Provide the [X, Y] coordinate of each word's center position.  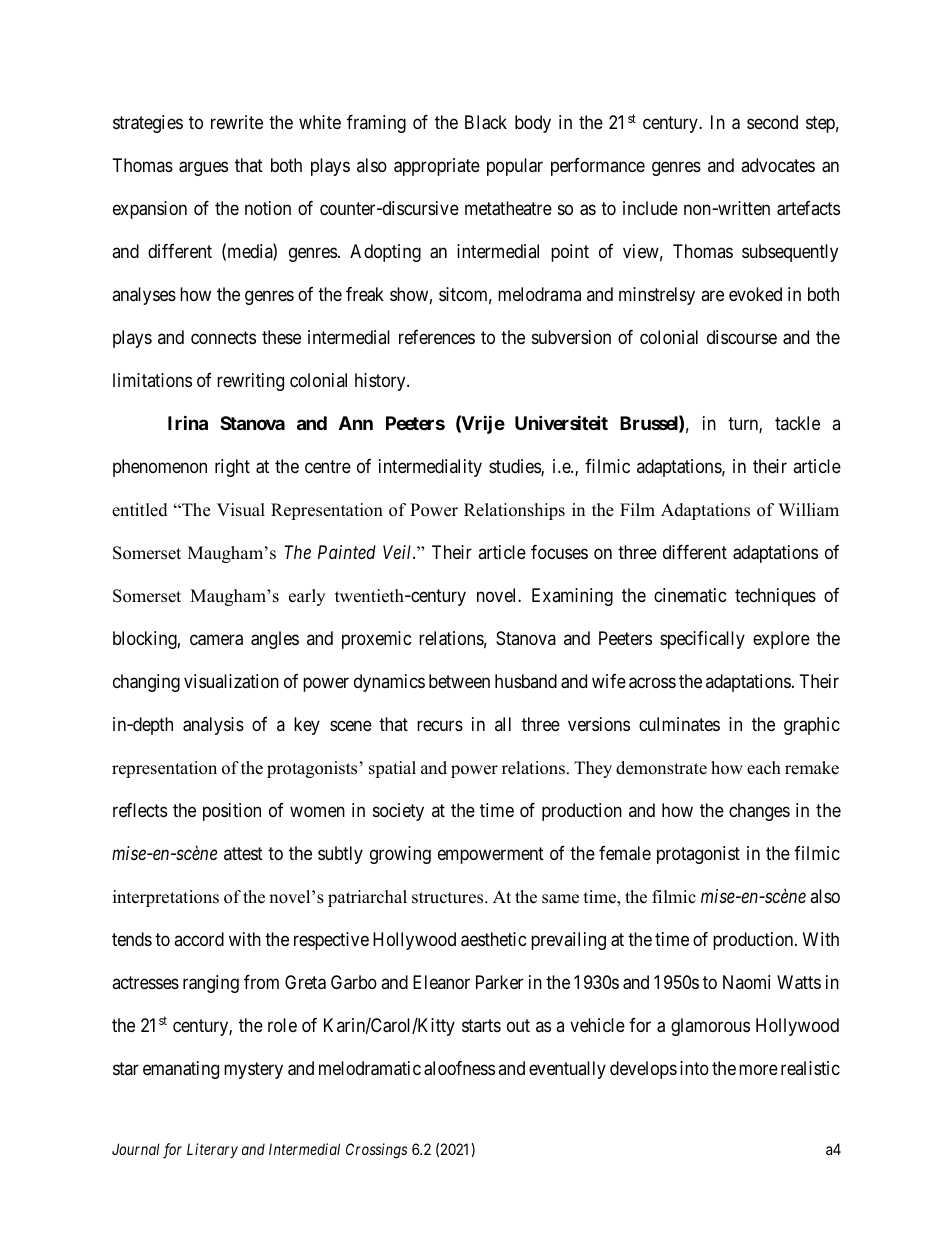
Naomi [746, 982]
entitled [140, 510]
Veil [398, 552]
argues [203, 168]
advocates [778, 165]
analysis [213, 726]
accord [199, 939]
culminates [679, 724]
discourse [742, 337]
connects [223, 337]
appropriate [437, 167]
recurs [440, 725]
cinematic [690, 595]
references [437, 337]
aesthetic [494, 939]
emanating [181, 1070]
